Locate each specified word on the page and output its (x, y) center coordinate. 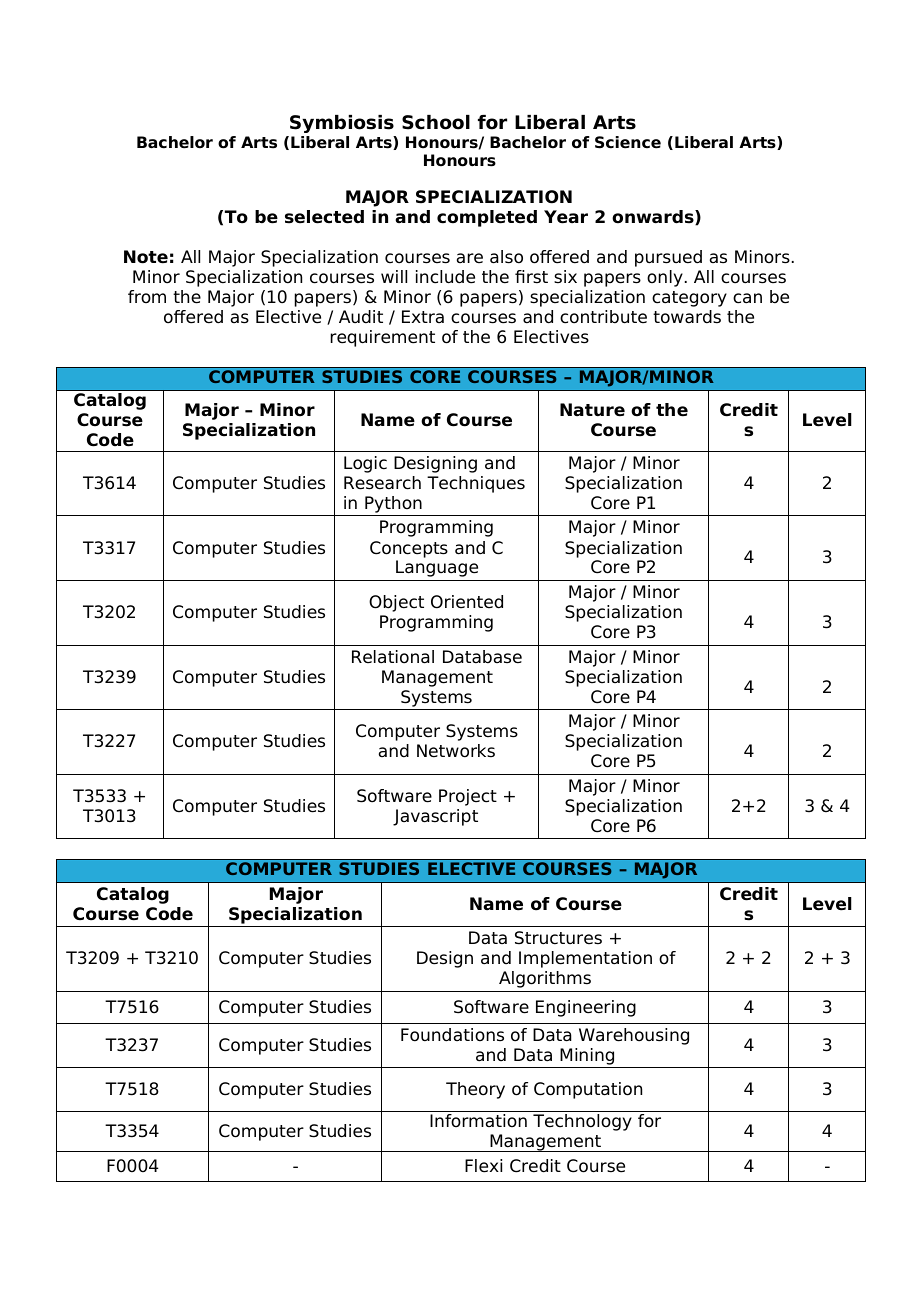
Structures (558, 938)
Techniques (476, 484)
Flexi (483, 1166)
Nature (592, 410)
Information (478, 1121)
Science (628, 142)
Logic (365, 464)
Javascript (435, 817)
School (436, 122)
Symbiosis (342, 124)
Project (468, 797)
